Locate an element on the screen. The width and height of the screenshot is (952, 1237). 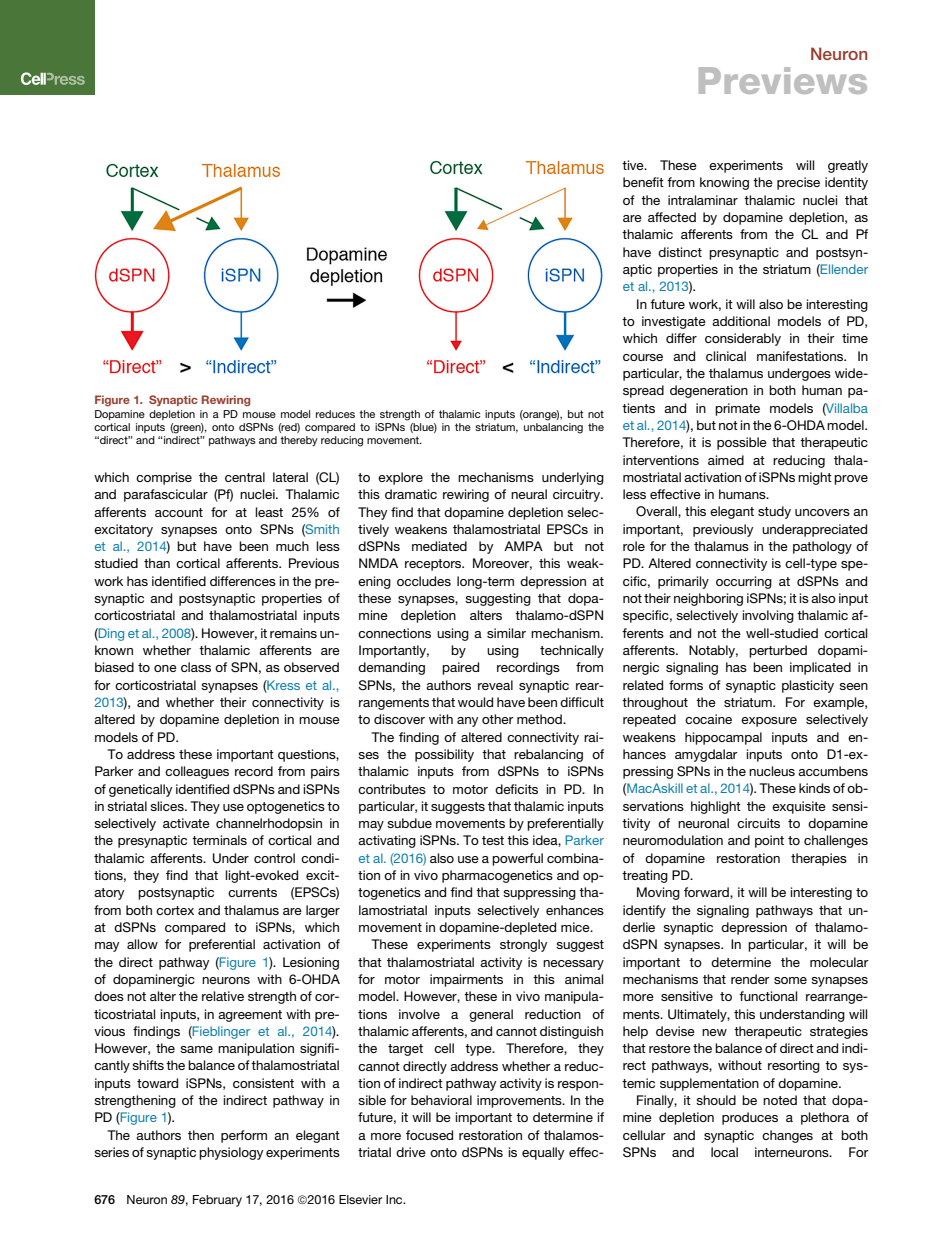
thereby is located at coordinates (299, 441).
